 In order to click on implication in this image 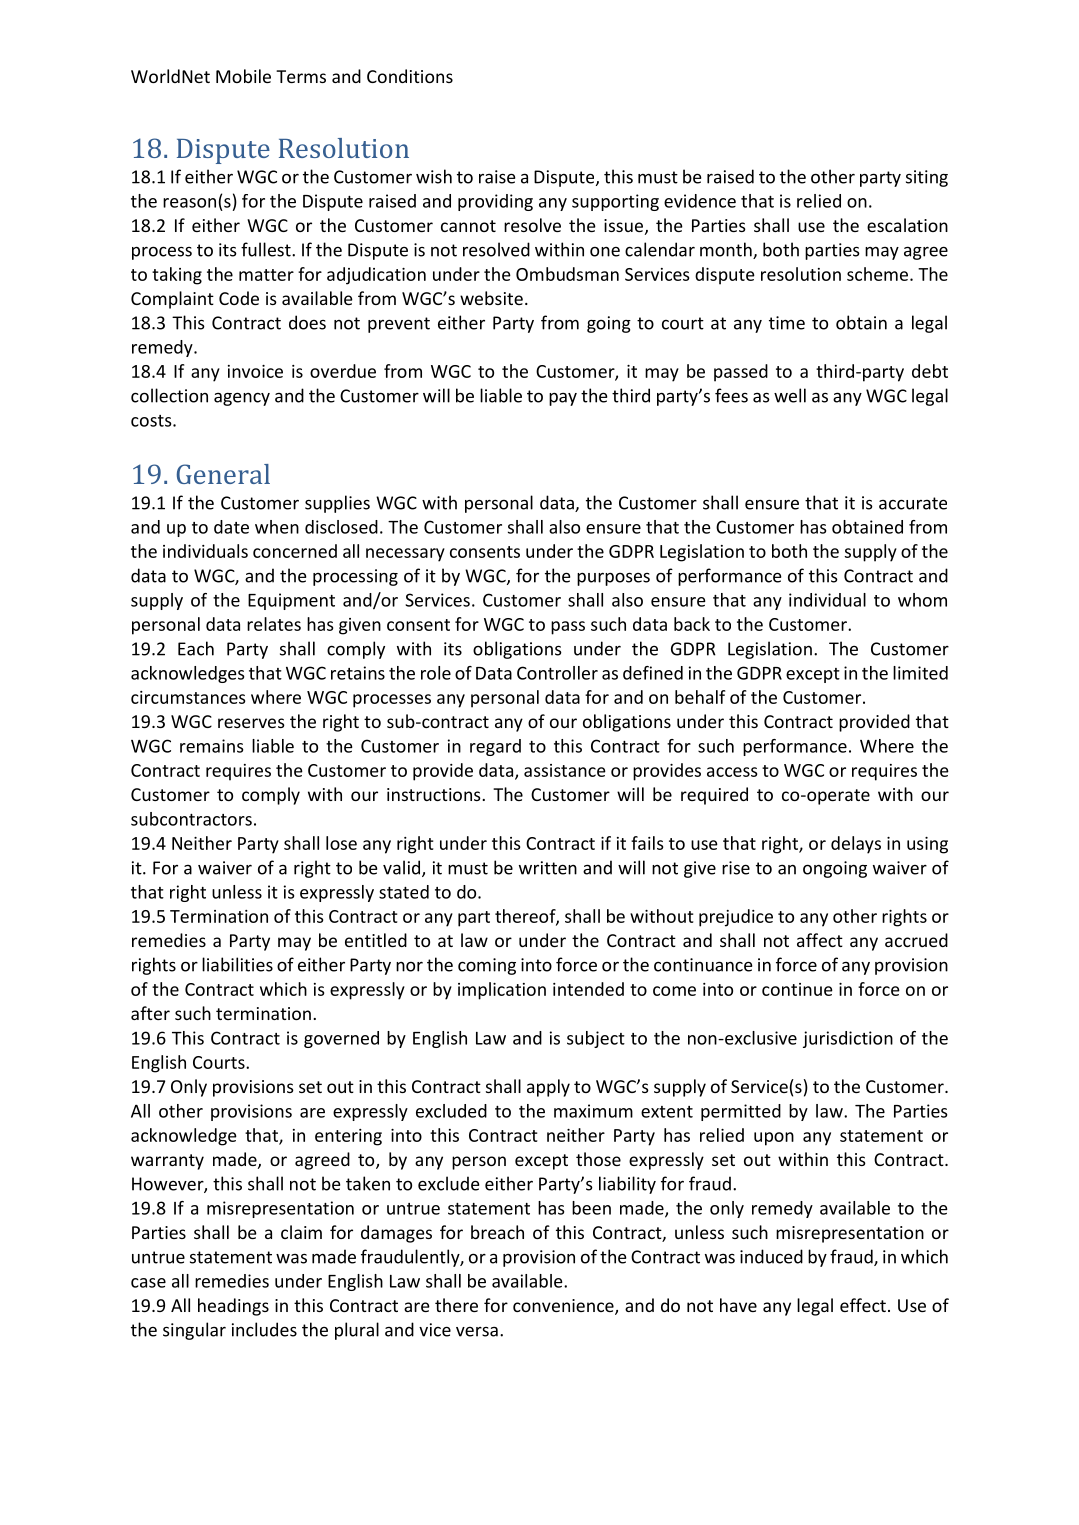, I will do `click(502, 991)`.
